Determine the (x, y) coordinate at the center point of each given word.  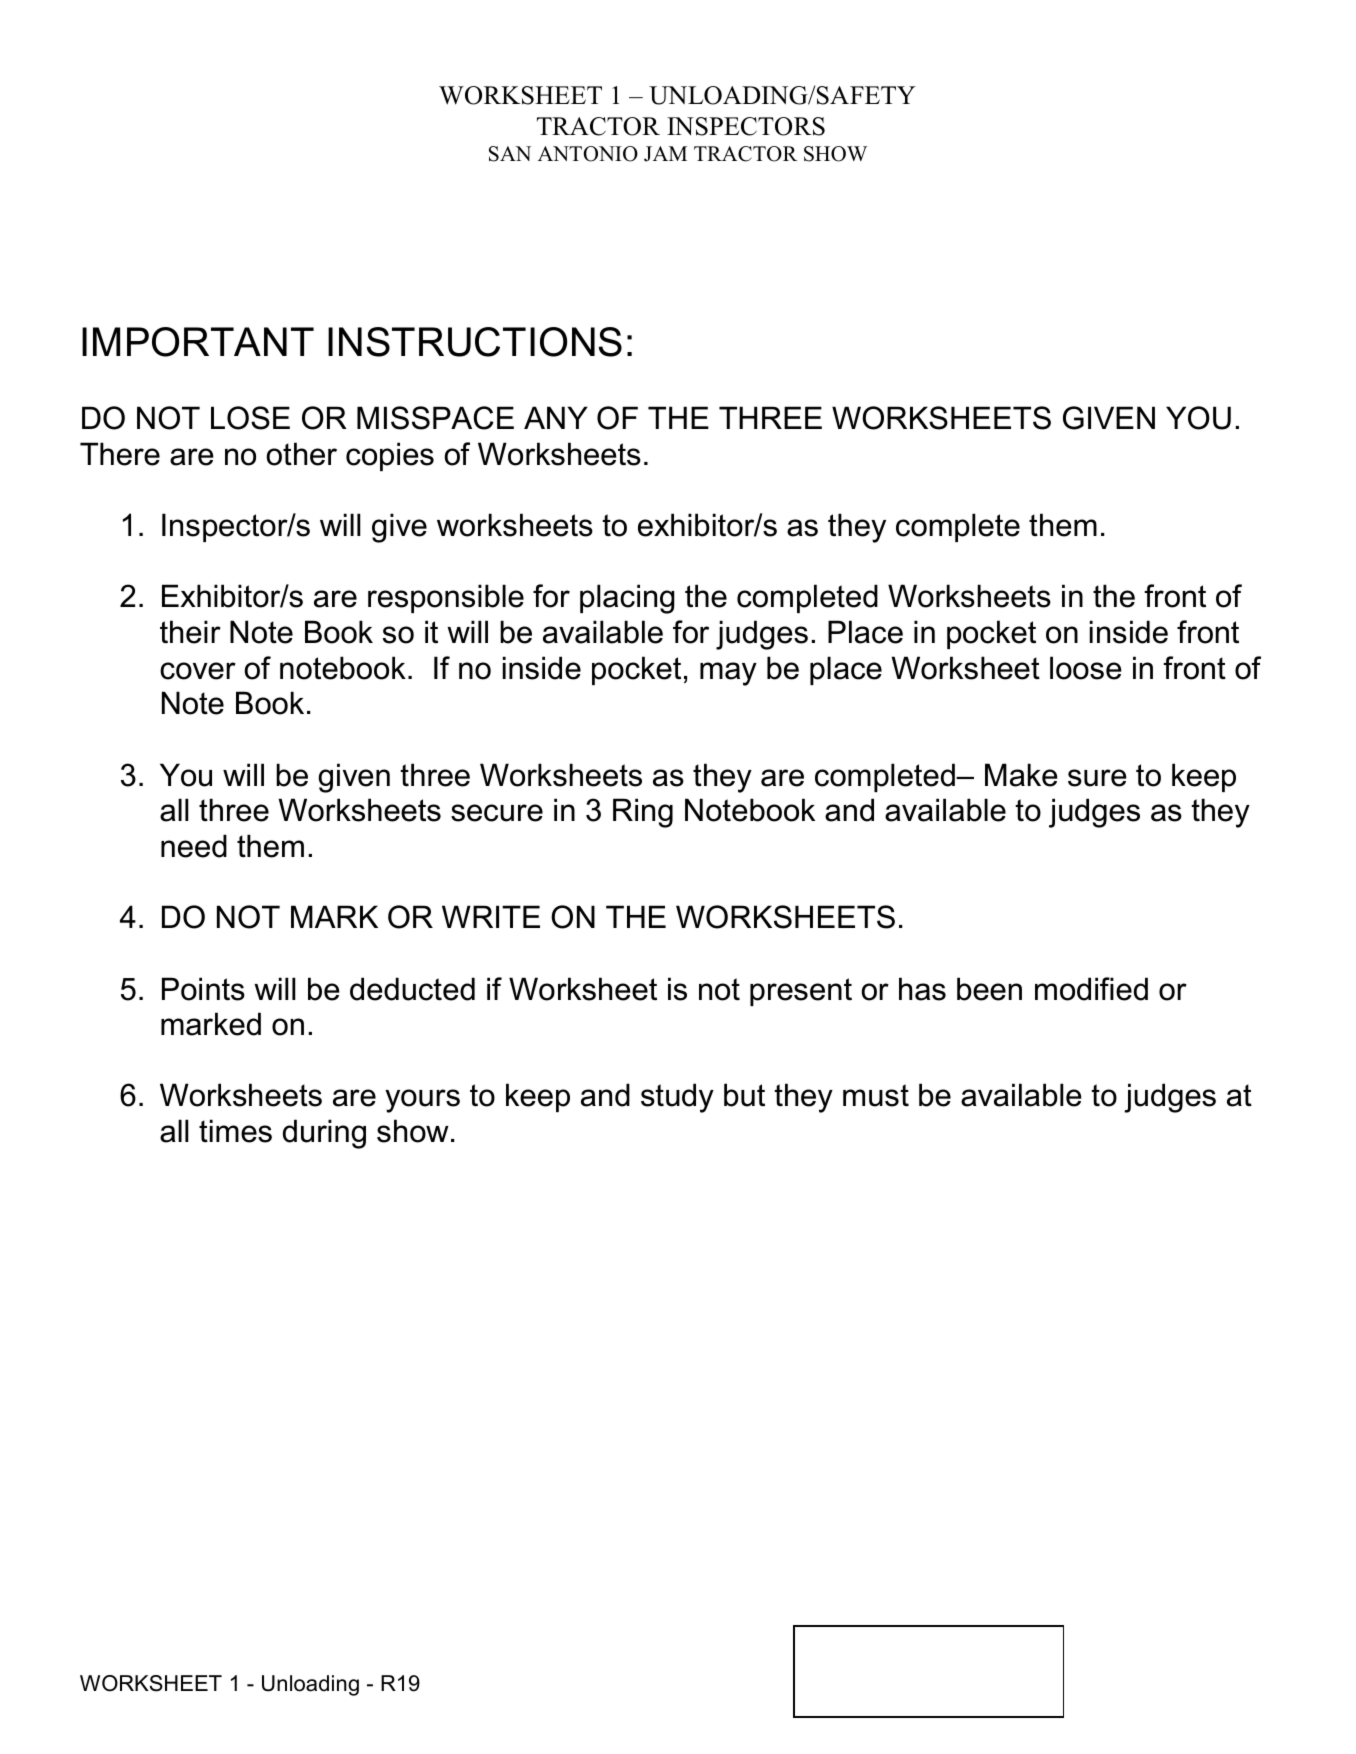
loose (1086, 668)
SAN (510, 154)
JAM (665, 154)
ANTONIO (588, 154)
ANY (556, 417)
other (302, 454)
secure (497, 813)
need (194, 846)
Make (1021, 775)
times (235, 1131)
